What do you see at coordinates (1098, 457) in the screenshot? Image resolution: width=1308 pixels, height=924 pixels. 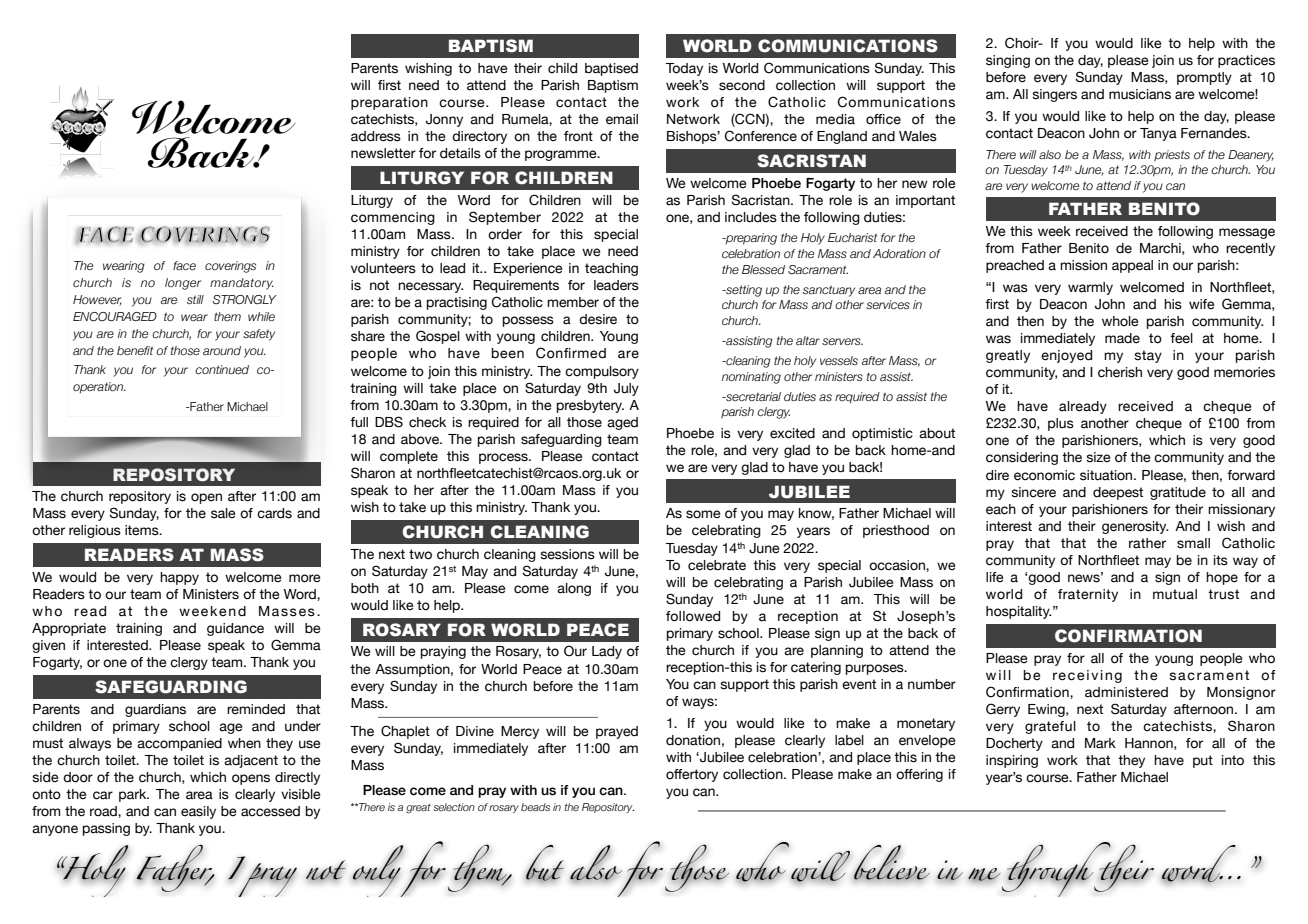 I see `size` at bounding box center [1098, 457].
